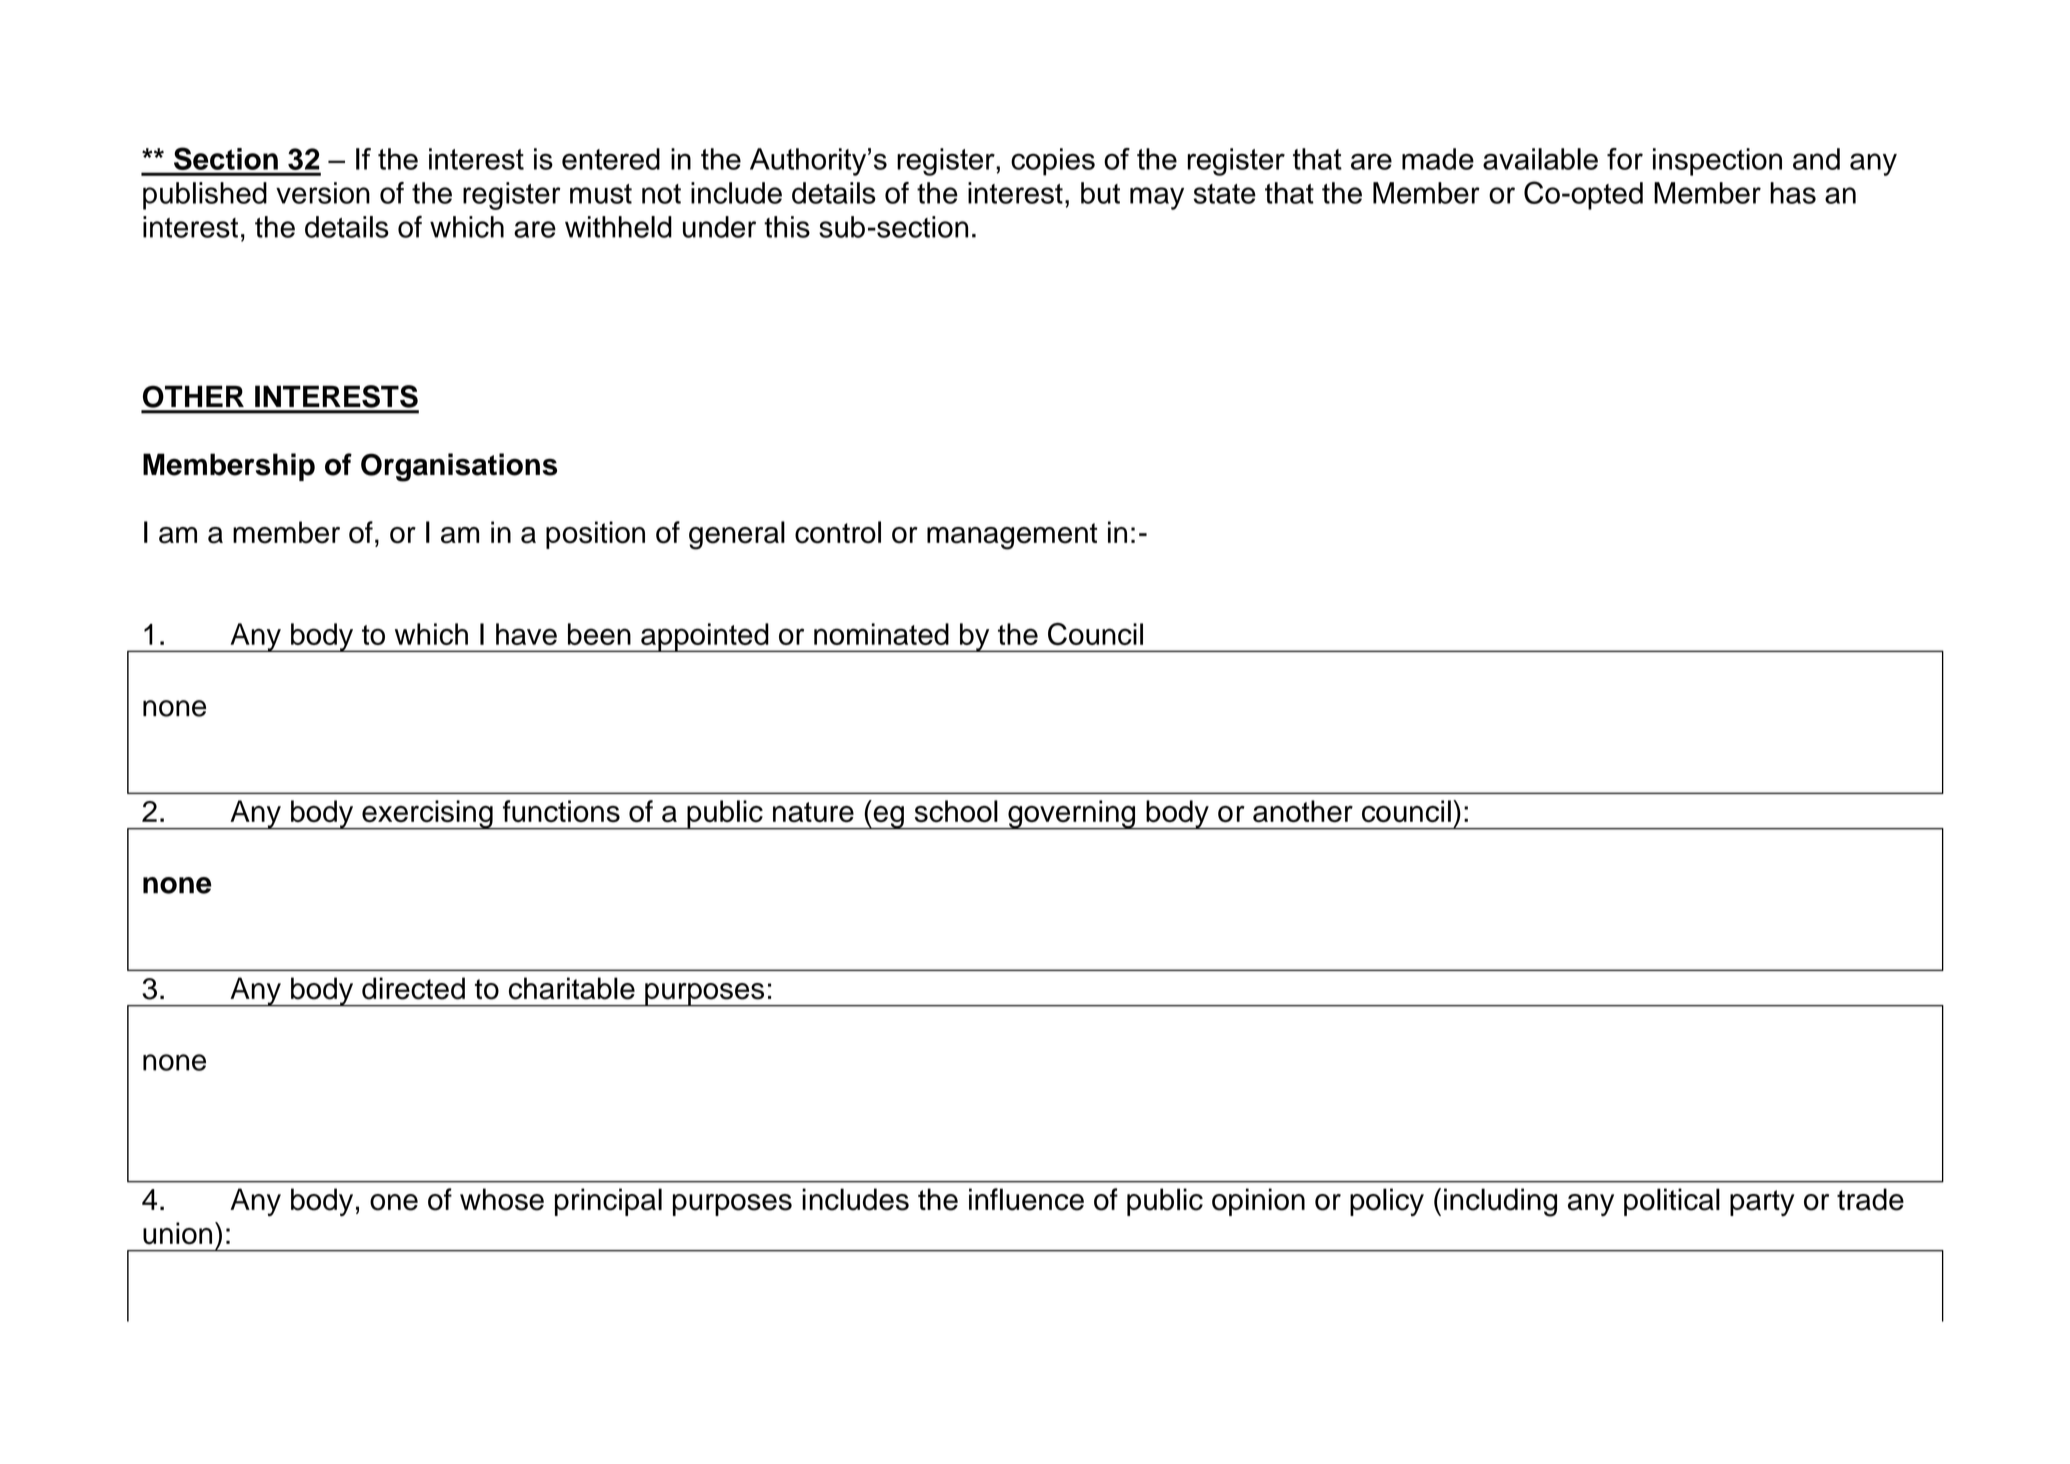 The height and width of the document is (1464, 2070). What do you see at coordinates (526, 634) in the document?
I see `have` at bounding box center [526, 634].
